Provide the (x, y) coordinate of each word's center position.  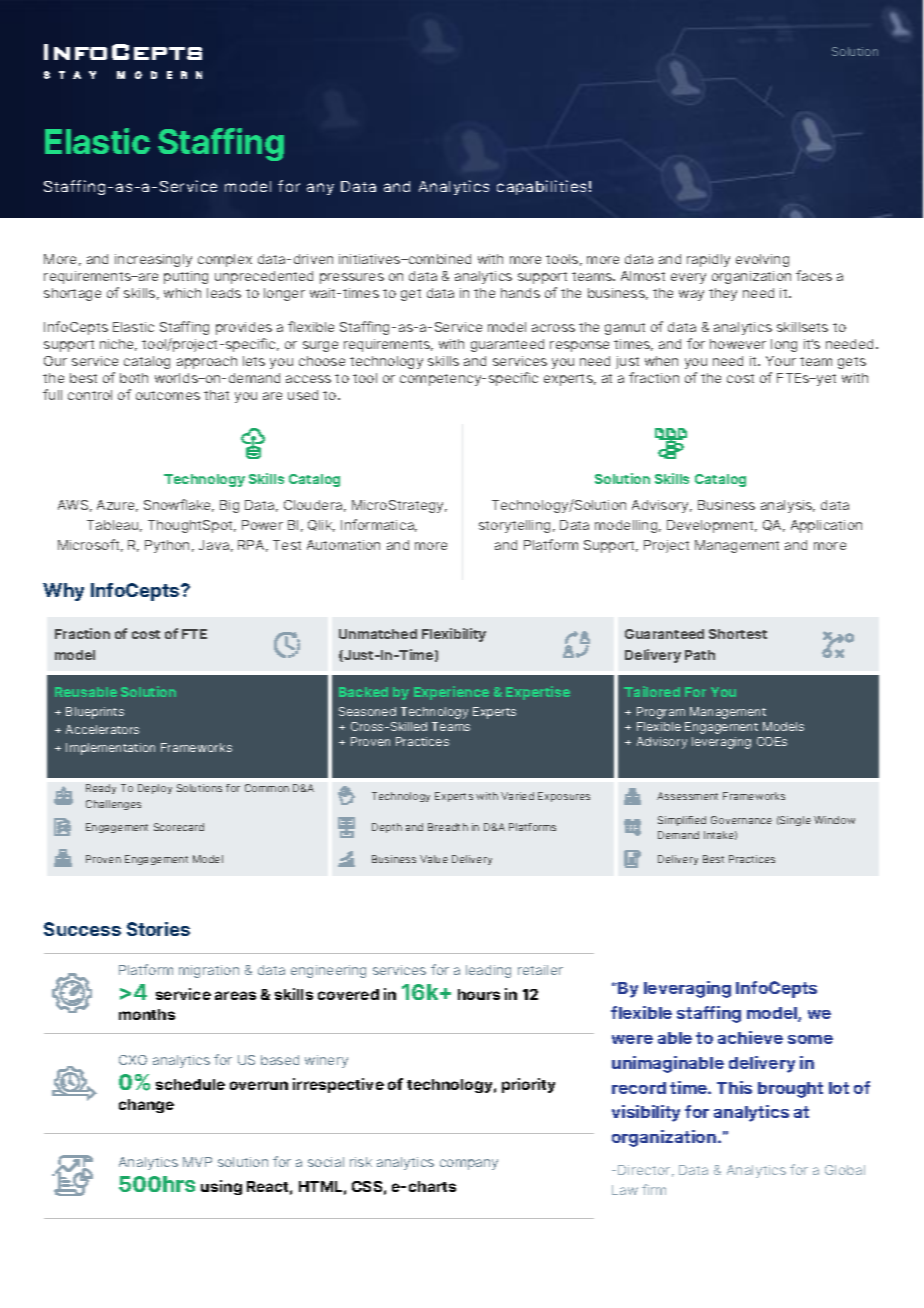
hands (520, 293)
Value (434, 859)
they (723, 294)
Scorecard (179, 827)
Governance (741, 820)
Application (826, 526)
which (182, 293)
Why (63, 592)
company (469, 1164)
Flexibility (454, 635)
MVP (197, 1162)
